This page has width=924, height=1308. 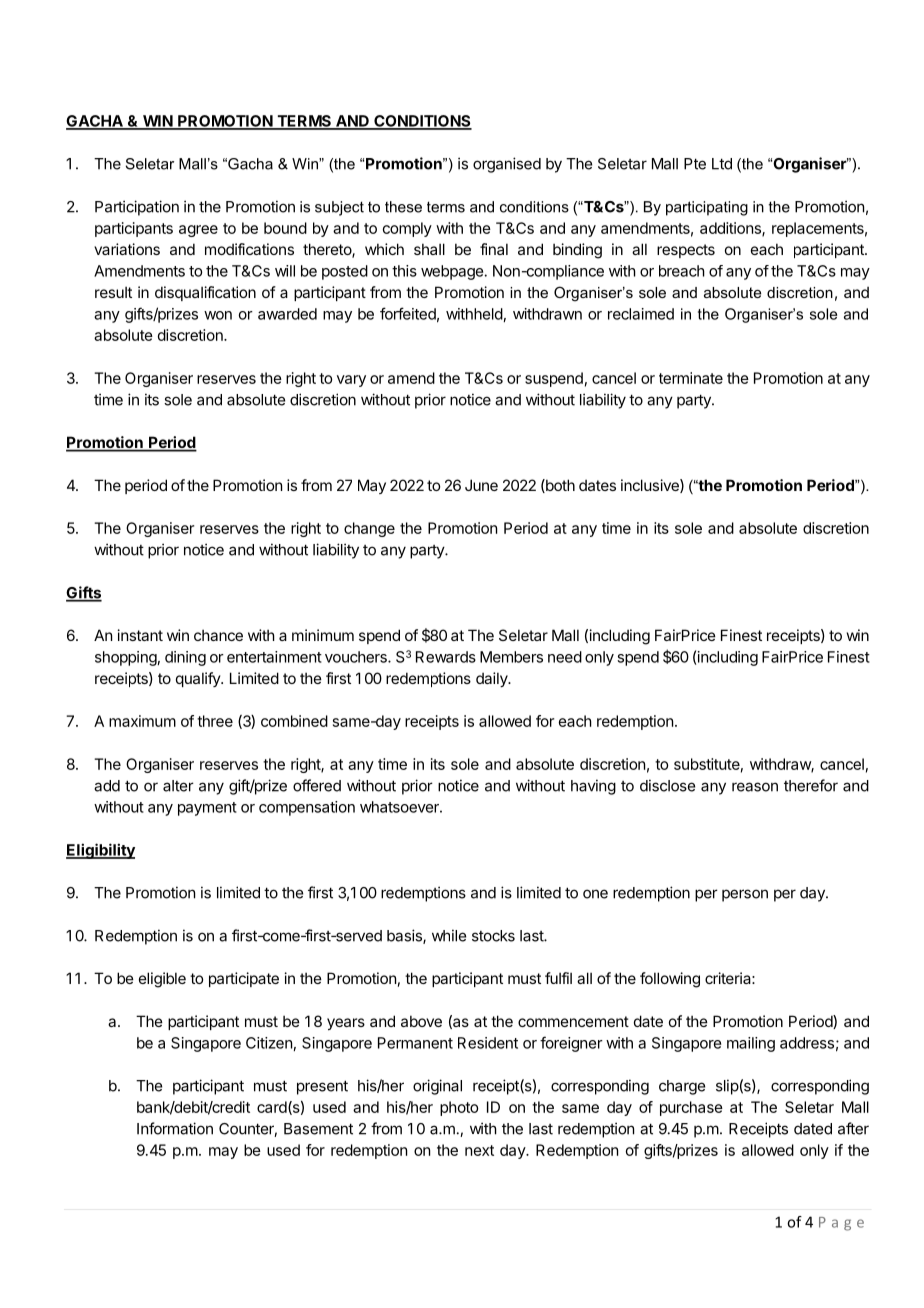 What do you see at coordinates (215, 721) in the page?
I see `three` at bounding box center [215, 721].
